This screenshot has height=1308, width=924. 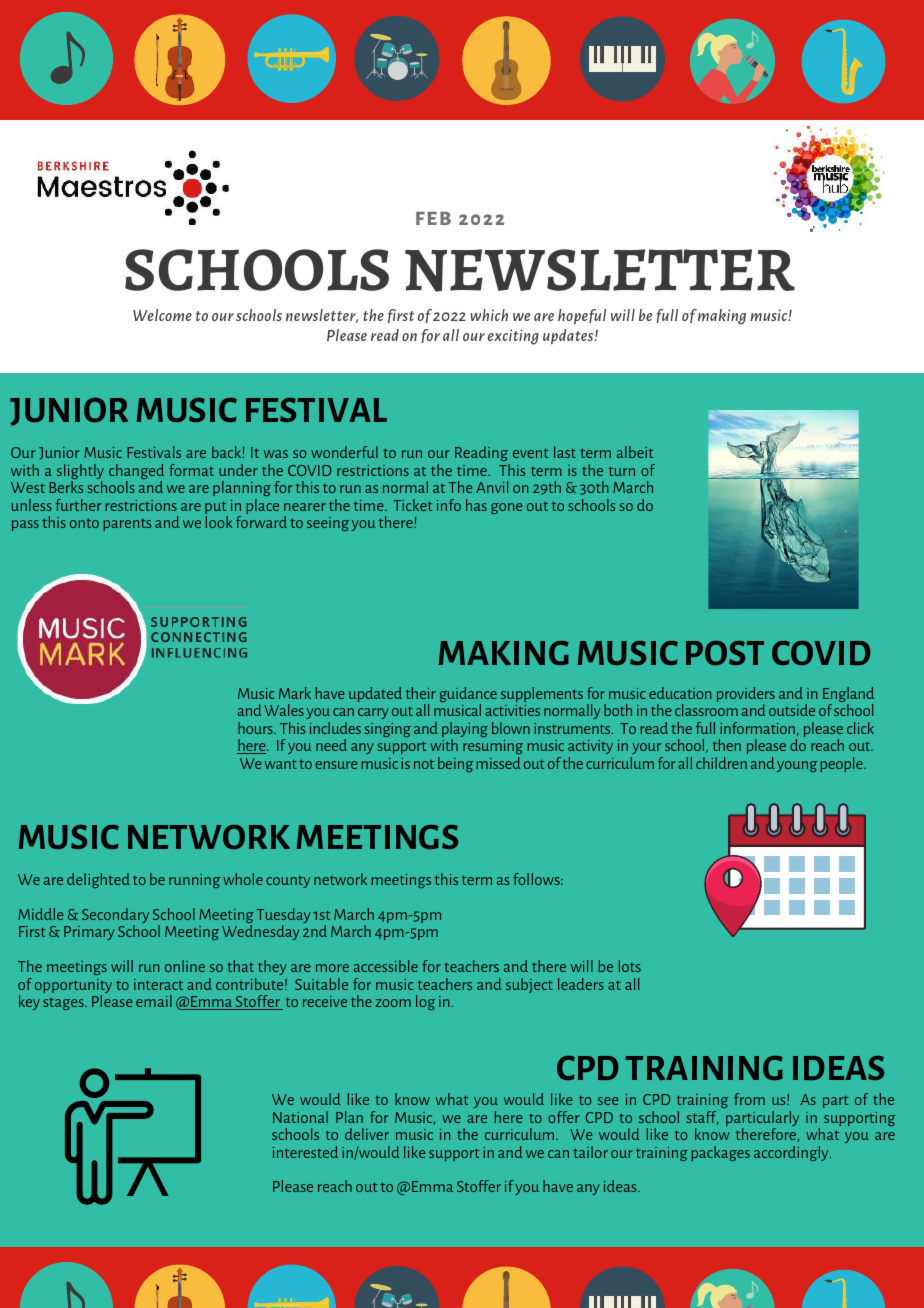 What do you see at coordinates (386, 966) in the screenshot?
I see `accessible` at bounding box center [386, 966].
